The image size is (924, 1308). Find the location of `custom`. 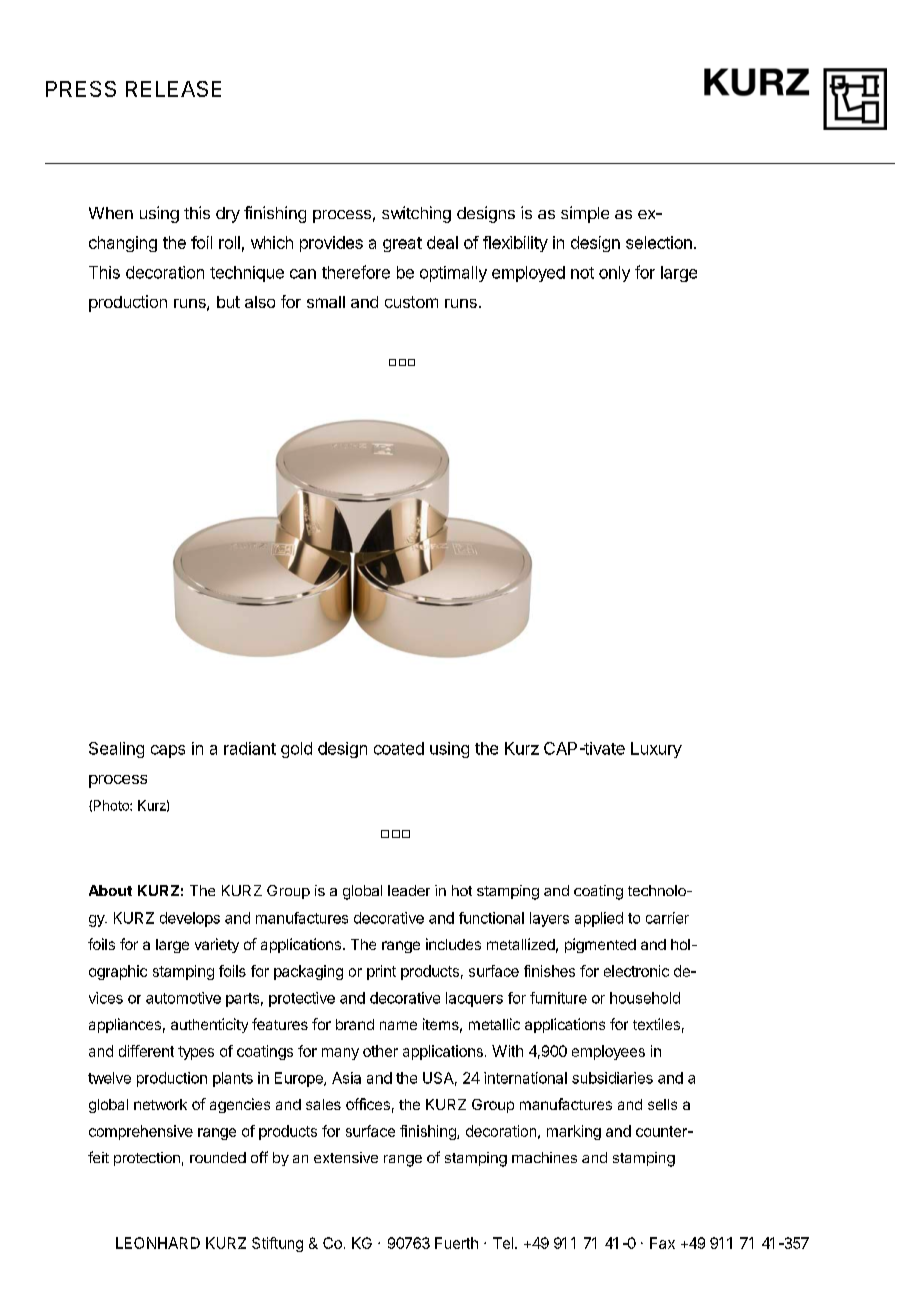

custom is located at coordinates (411, 302).
